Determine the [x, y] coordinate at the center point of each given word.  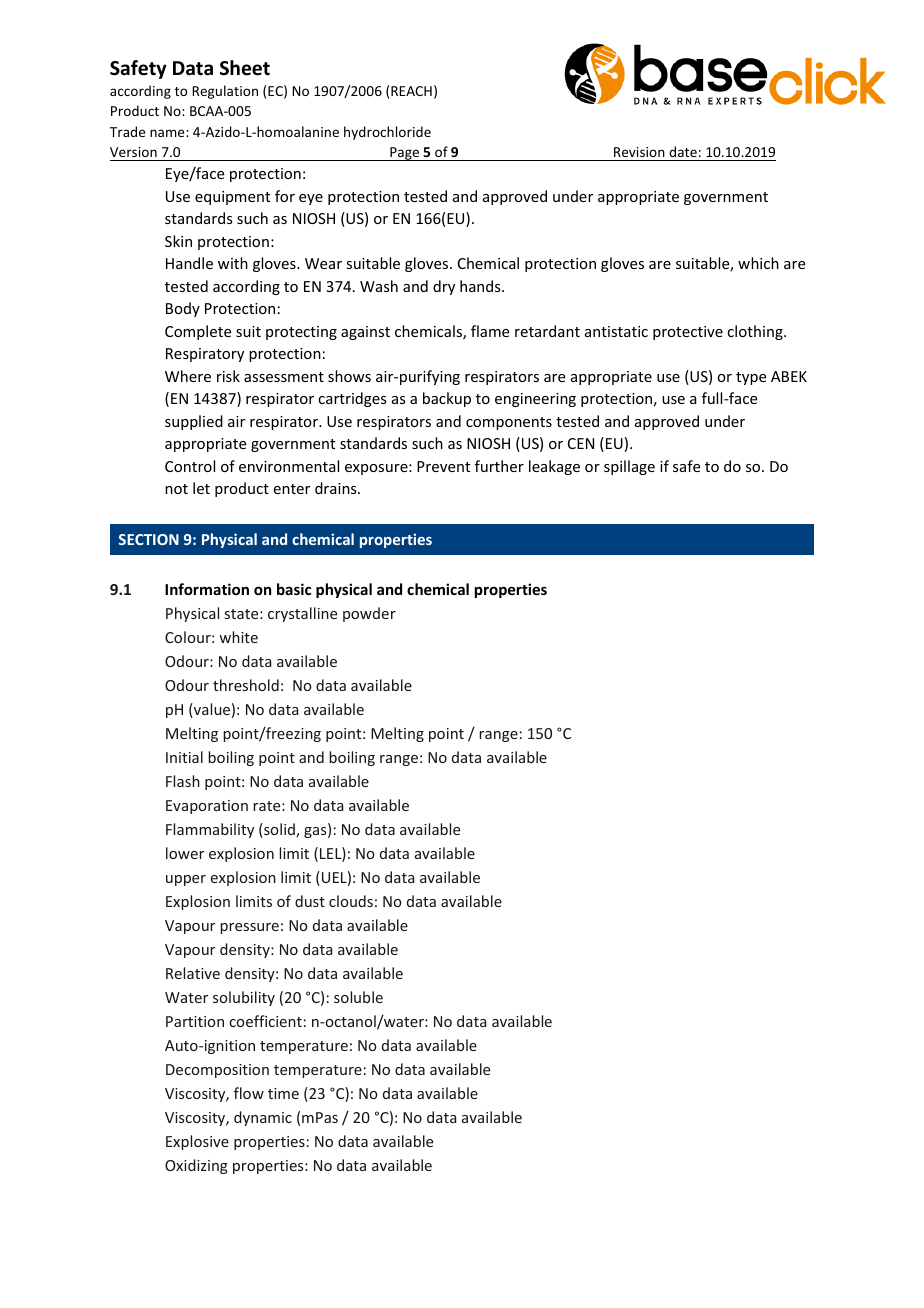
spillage [629, 467]
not [176, 489]
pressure [249, 928]
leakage [554, 467]
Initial [184, 757]
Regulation [225, 92]
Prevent [443, 466]
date [683, 153]
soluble [358, 997]
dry [444, 287]
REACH [411, 91]
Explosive [197, 1142]
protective [688, 333]
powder [369, 614]
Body [183, 309]
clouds [351, 901]
